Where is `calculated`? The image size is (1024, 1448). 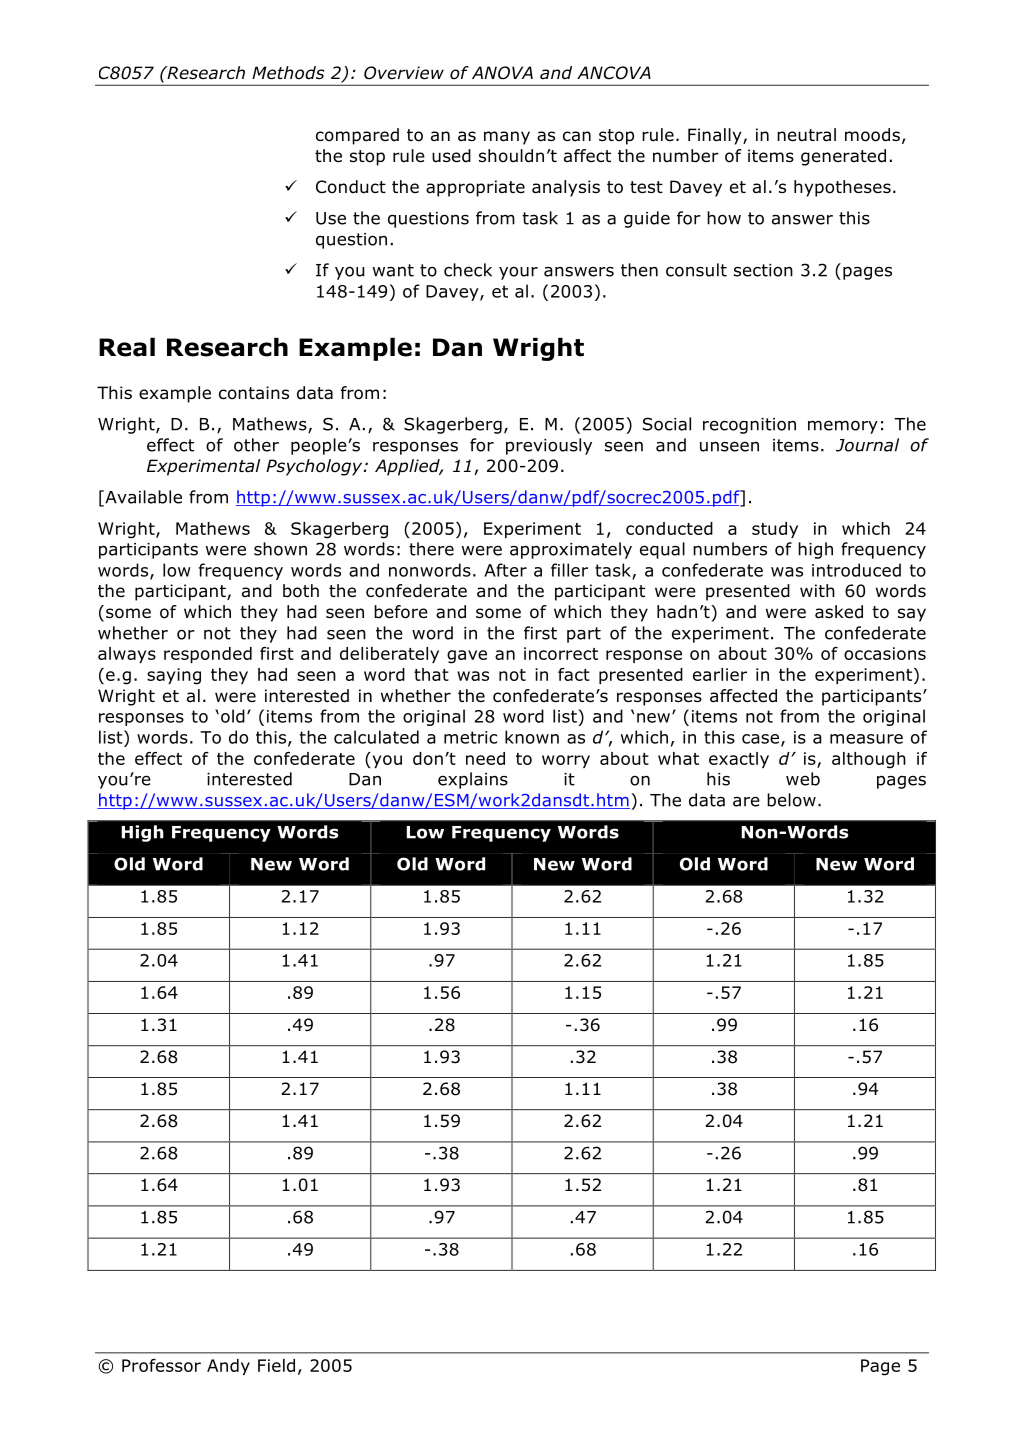 calculated is located at coordinates (376, 737).
